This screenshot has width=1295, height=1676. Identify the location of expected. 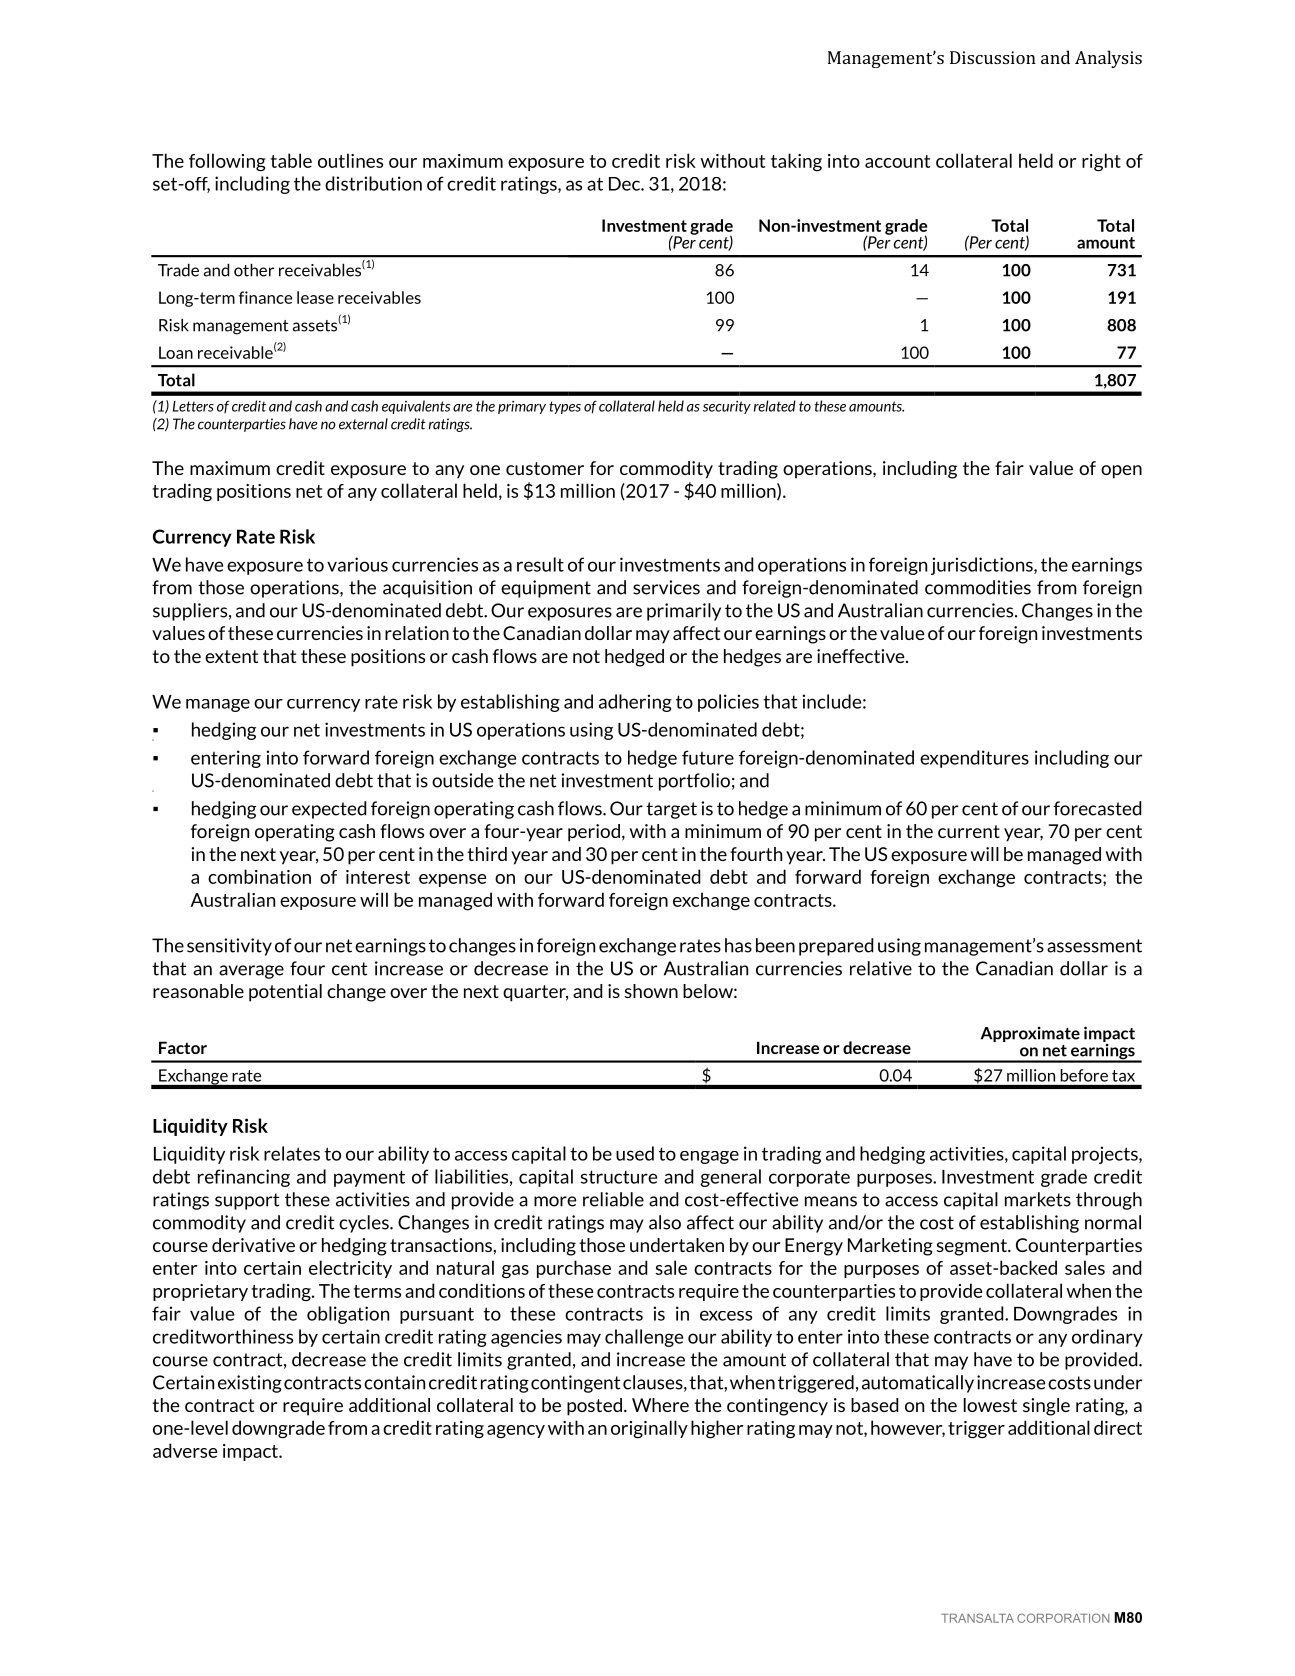
(329, 810).
